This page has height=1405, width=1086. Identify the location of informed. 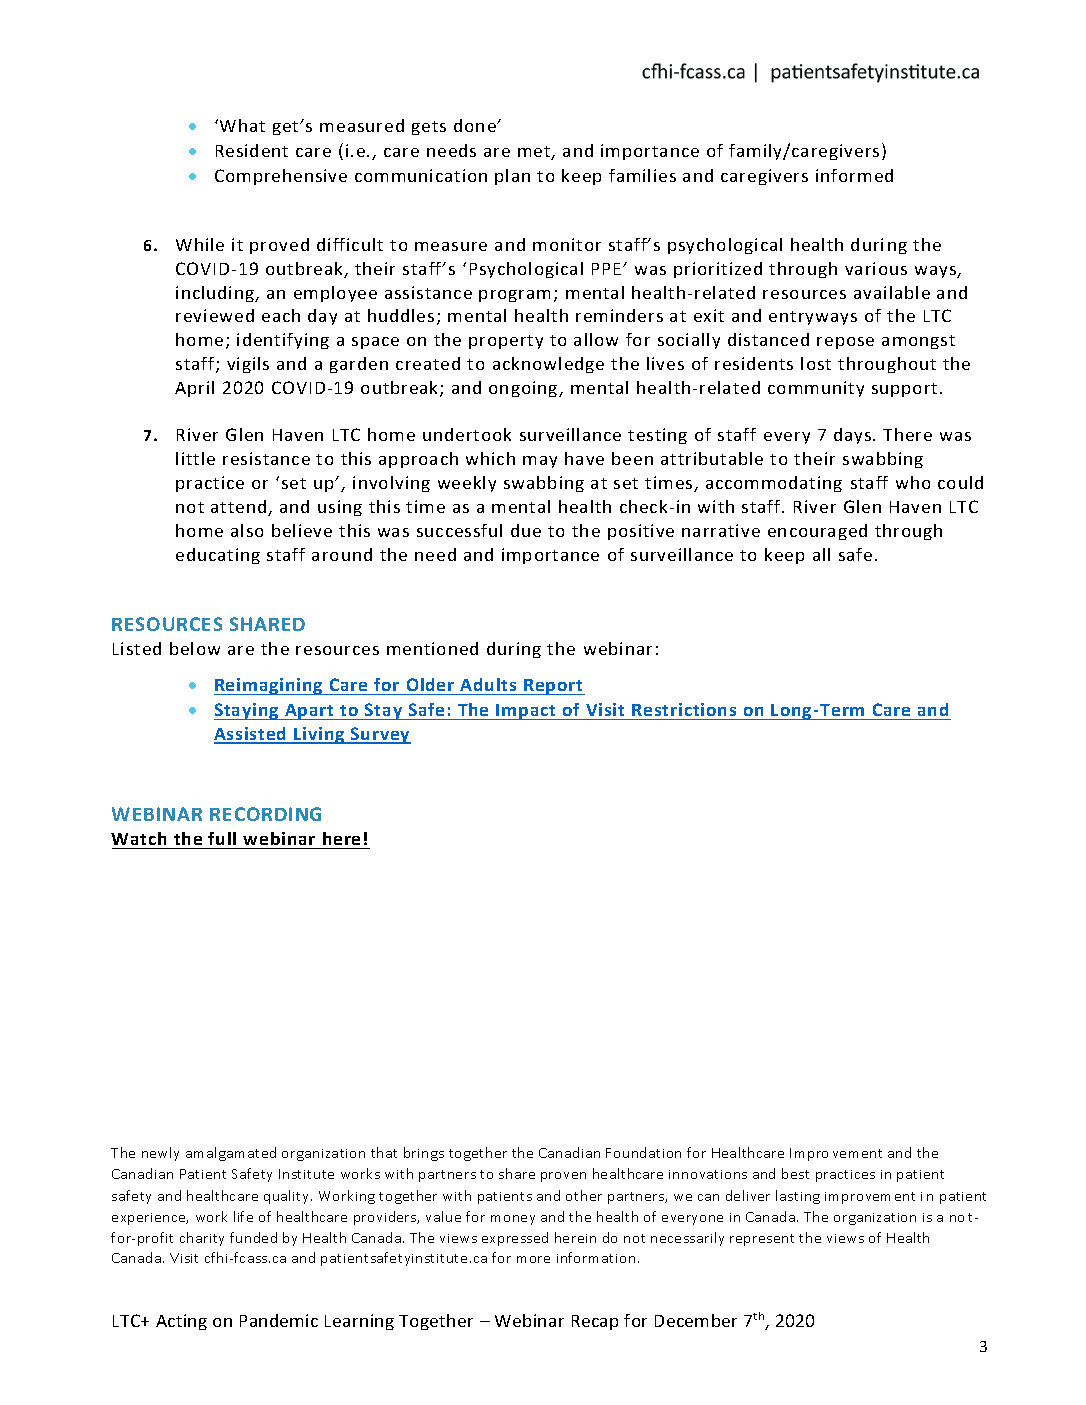
(854, 175).
